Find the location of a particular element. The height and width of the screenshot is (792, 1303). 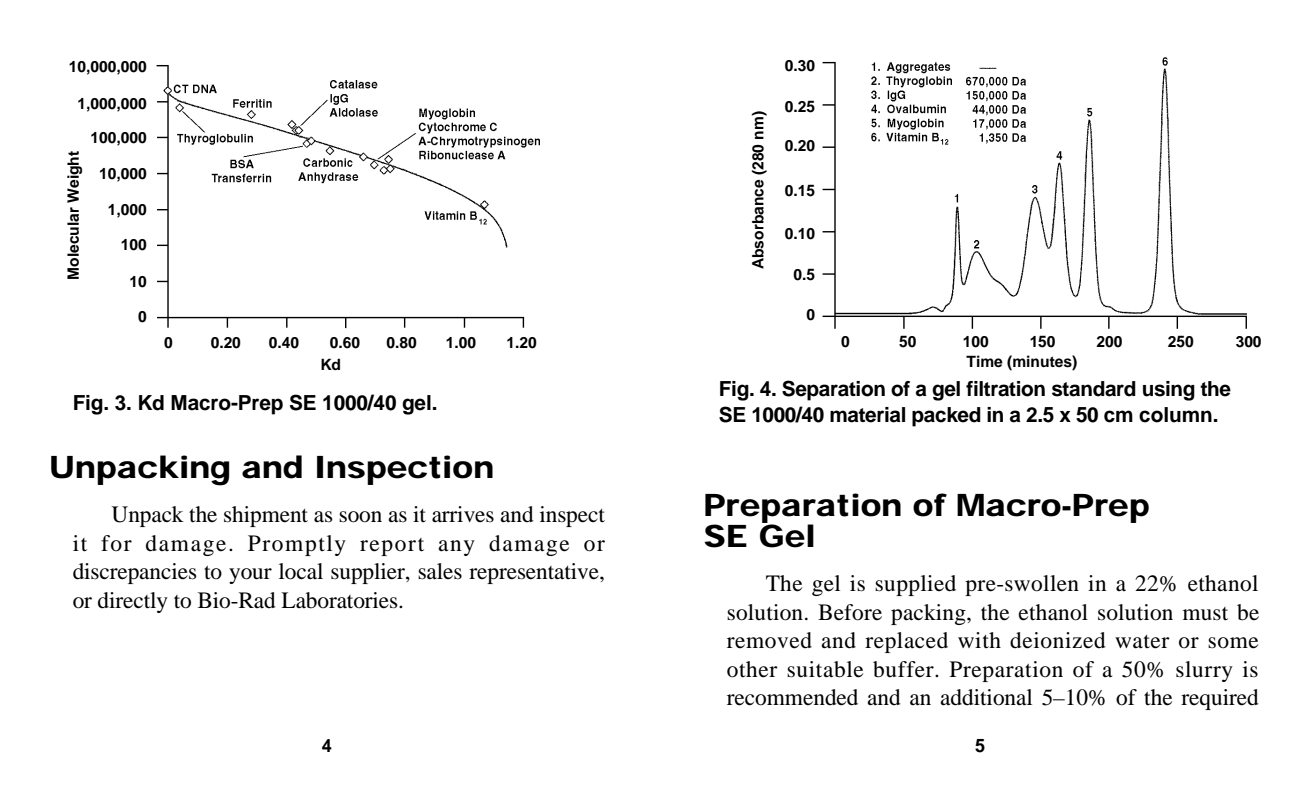

arrives is located at coordinates (463, 514).
